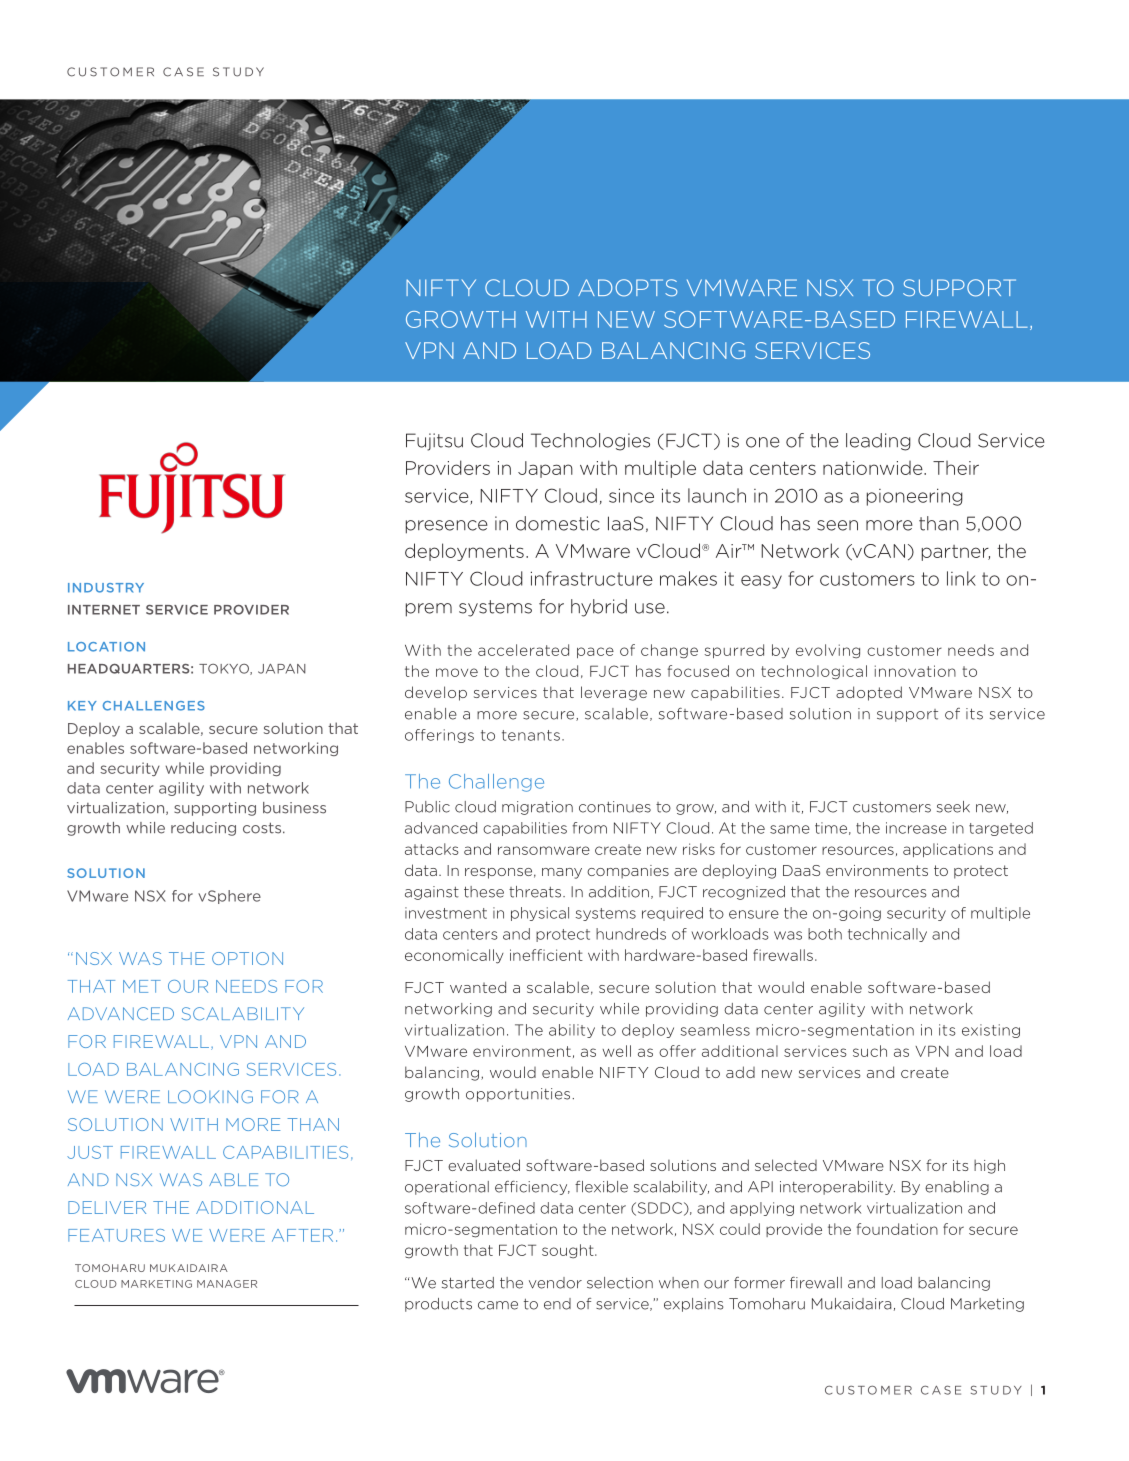  I want to click on increase, so click(916, 828).
